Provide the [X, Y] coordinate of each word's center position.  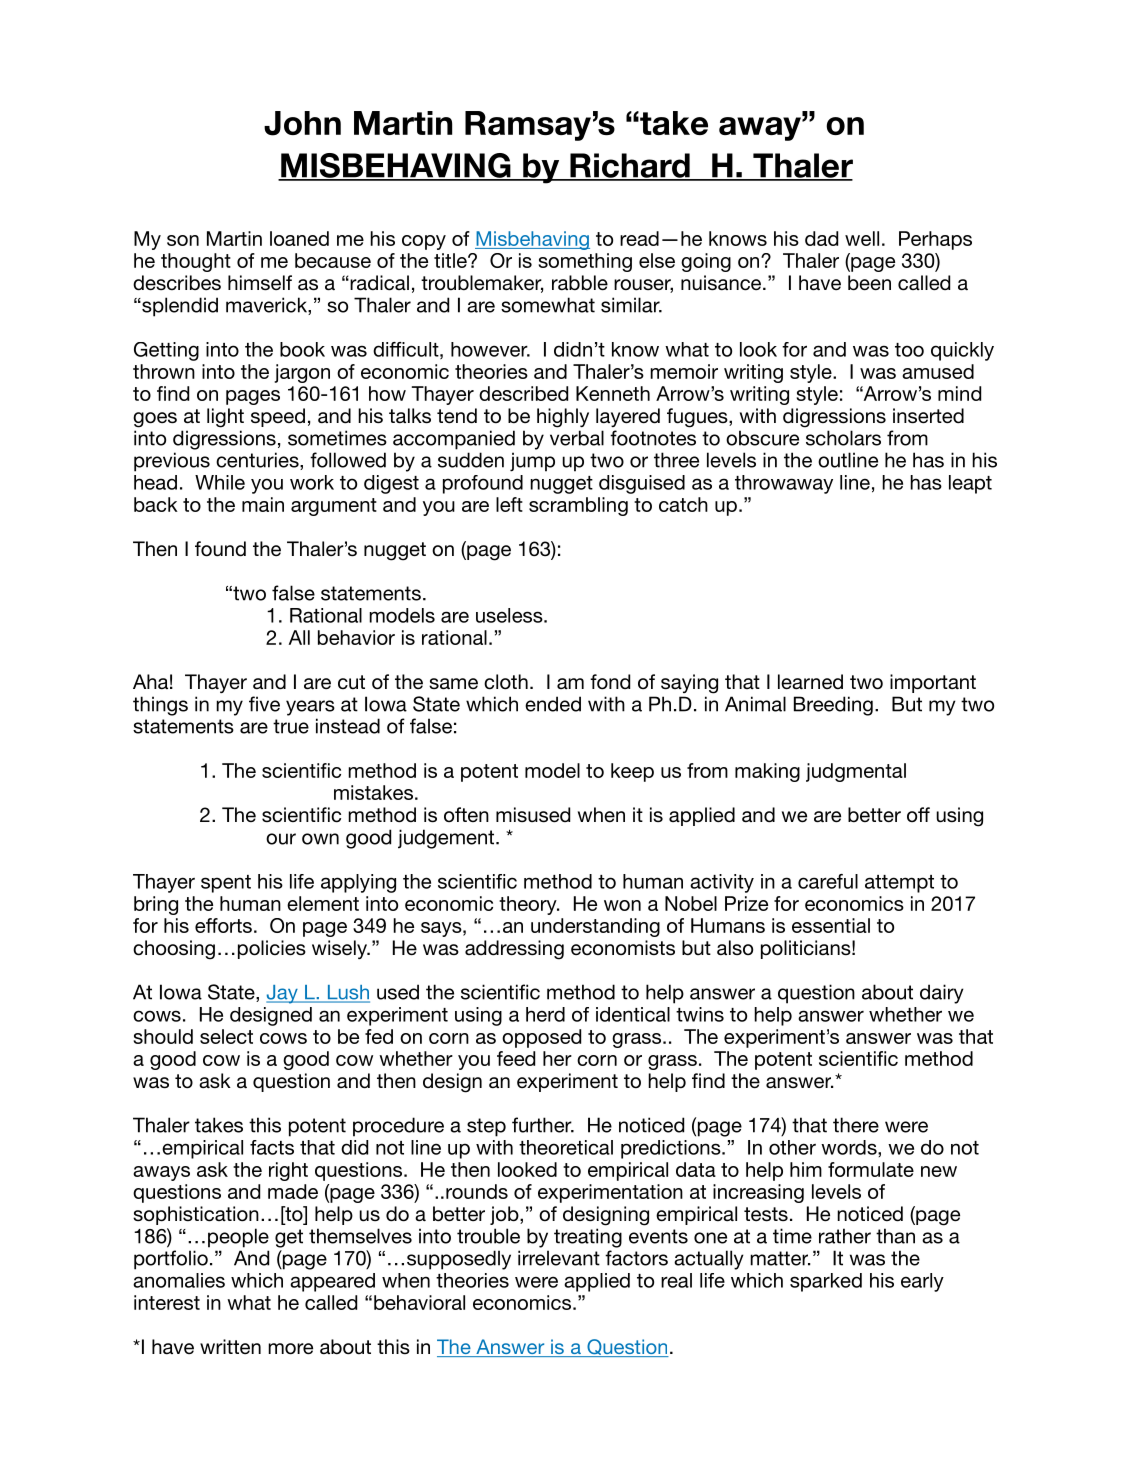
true [291, 726]
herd [545, 1014]
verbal [577, 438]
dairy [942, 994]
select [226, 1036]
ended [553, 704]
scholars [843, 438]
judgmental [856, 772]
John [302, 123]
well [862, 238]
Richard [630, 166]
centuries [258, 461]
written [230, 1346]
